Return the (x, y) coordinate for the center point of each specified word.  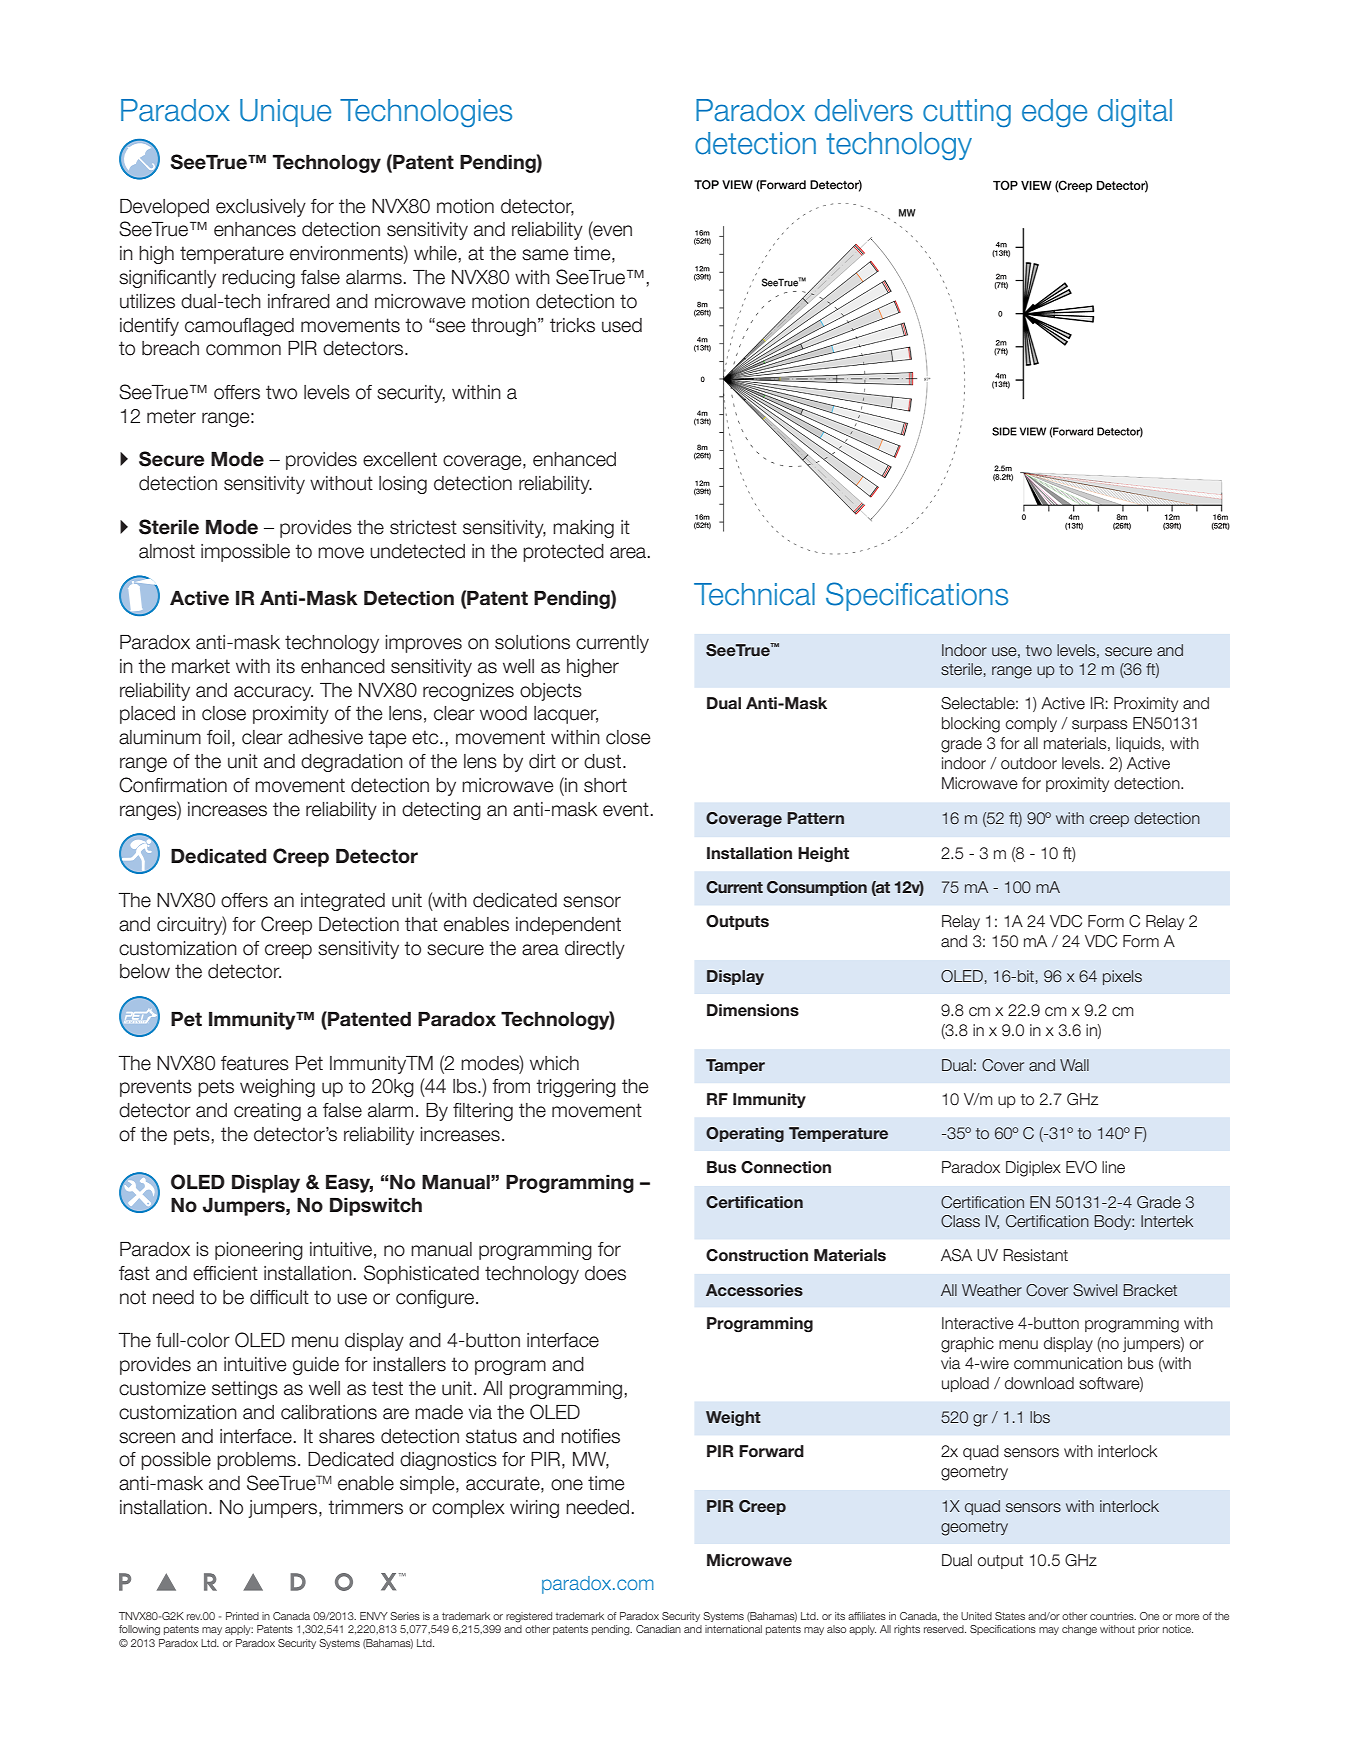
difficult (279, 1297)
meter (171, 416)
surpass (1099, 726)
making (583, 529)
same (545, 255)
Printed (242, 1616)
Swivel (1095, 1290)
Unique (285, 113)
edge (1054, 113)
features (255, 1063)
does (605, 1273)
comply (1031, 724)
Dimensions (753, 1010)
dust (604, 761)
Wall (1074, 1065)
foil (218, 737)
